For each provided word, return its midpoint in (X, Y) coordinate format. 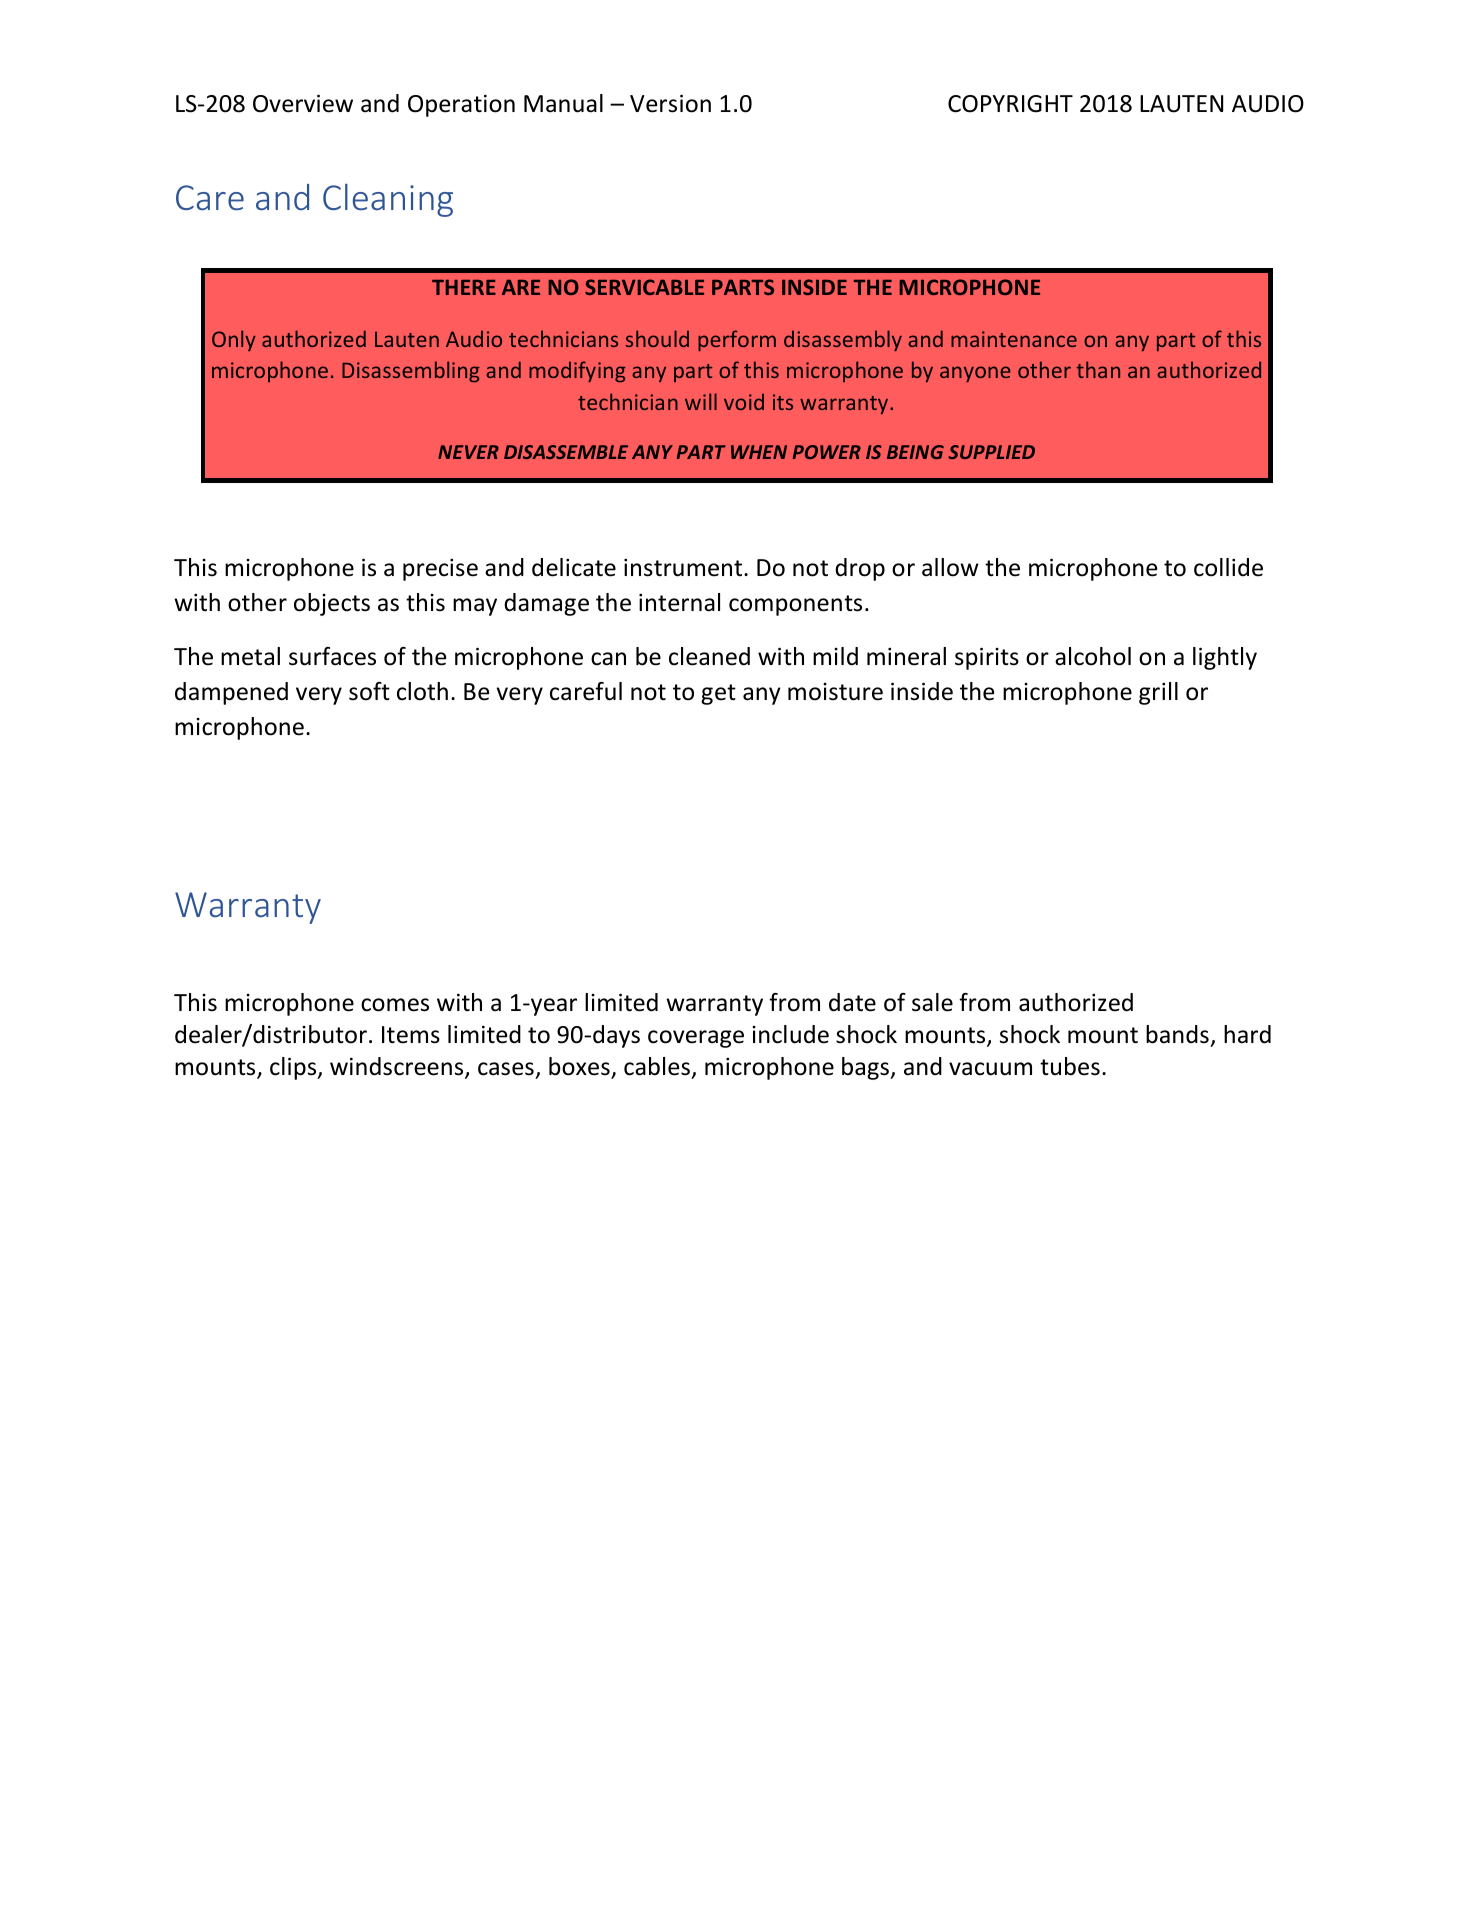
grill (1158, 693)
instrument (684, 568)
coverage (696, 1039)
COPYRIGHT (1010, 104)
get (718, 694)
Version (670, 103)
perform (737, 340)
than (1098, 369)
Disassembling (411, 371)
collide (1228, 567)
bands (1177, 1034)
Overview (303, 103)
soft (369, 691)
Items (411, 1035)
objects (332, 604)
